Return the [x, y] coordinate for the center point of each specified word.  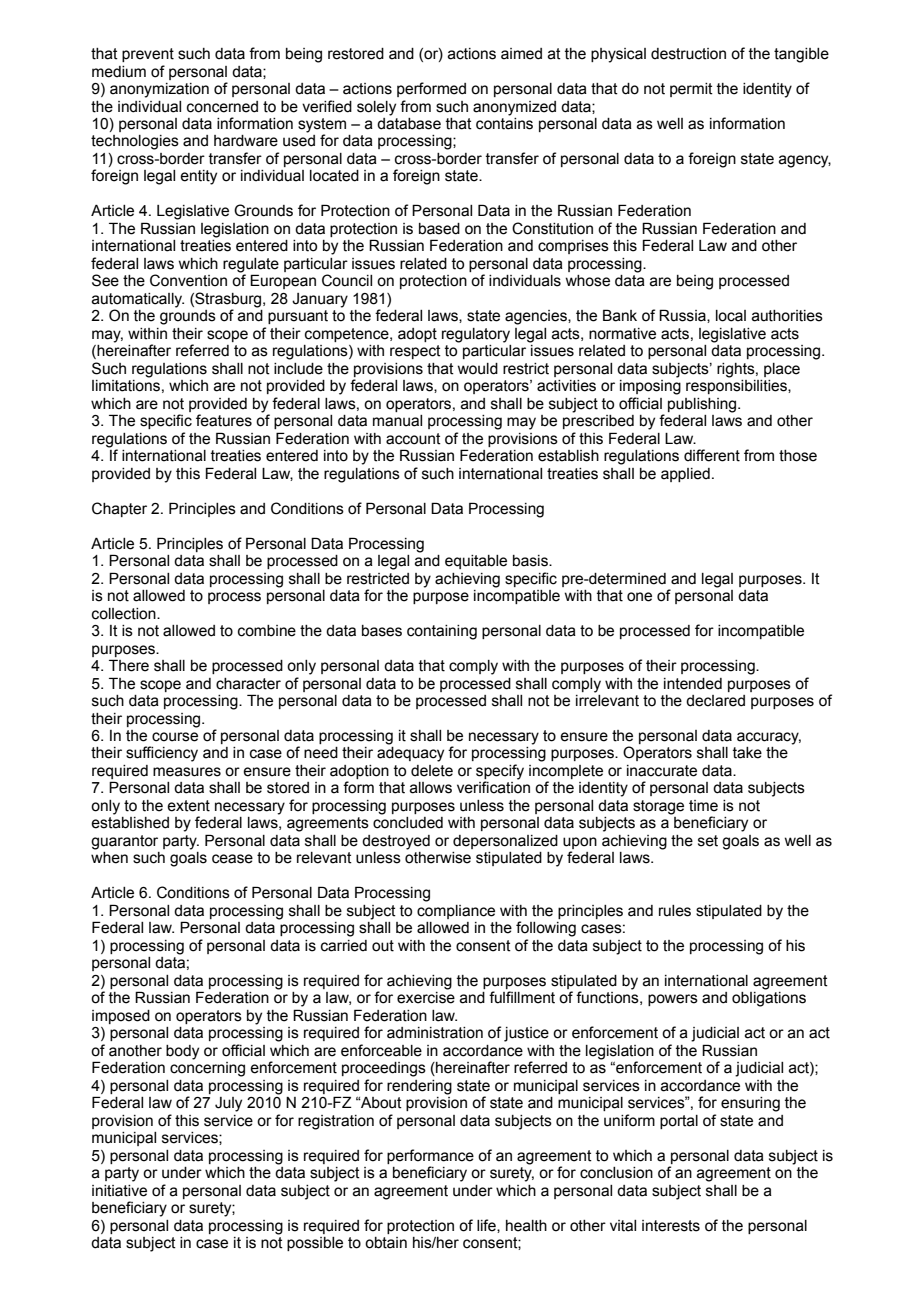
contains [504, 122]
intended [693, 684]
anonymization [159, 90]
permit [691, 90]
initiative [119, 1191]
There [129, 665]
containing [442, 632]
